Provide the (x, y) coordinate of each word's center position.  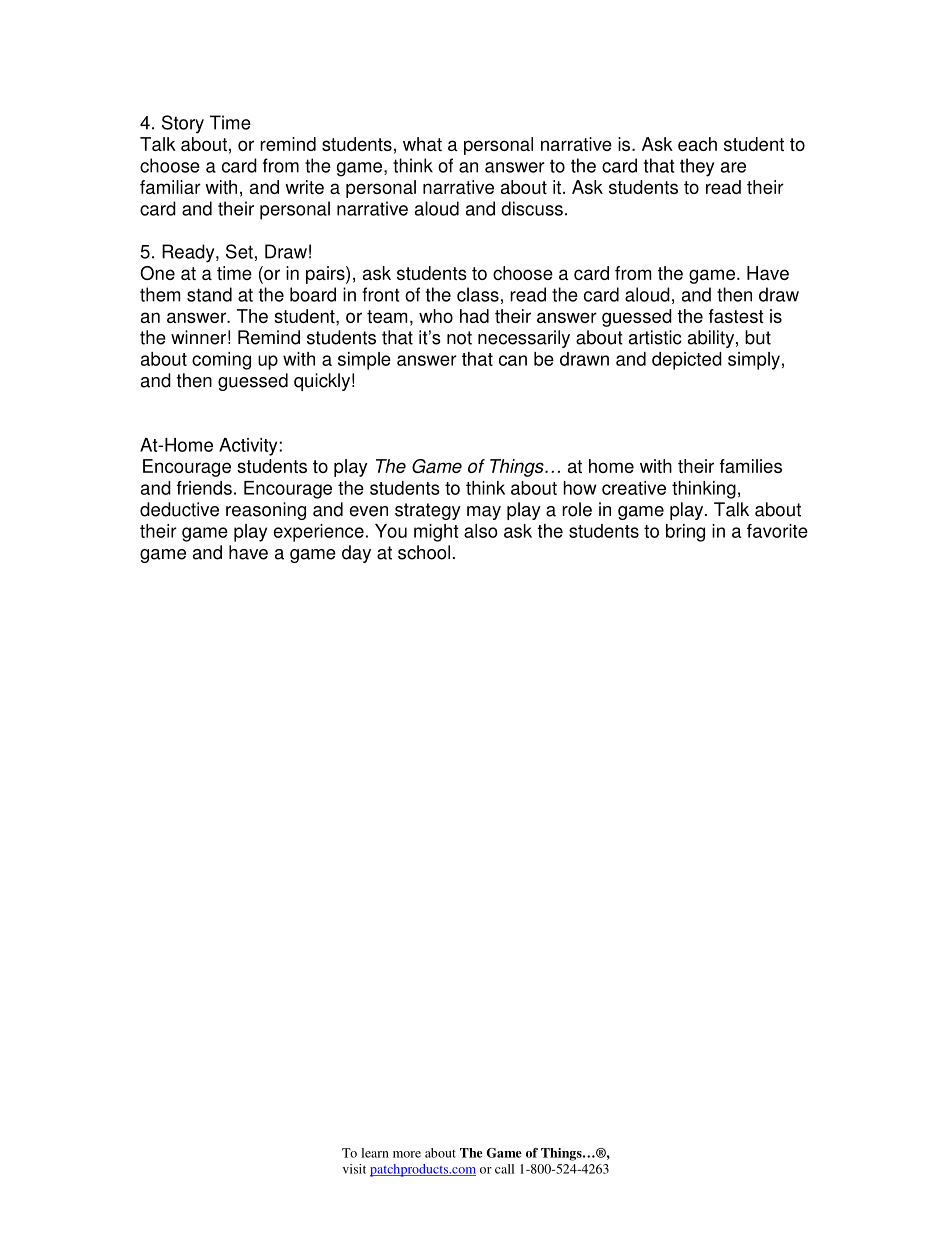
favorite (777, 531)
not (459, 338)
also (481, 531)
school (424, 552)
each (697, 144)
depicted (687, 361)
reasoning (266, 511)
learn (375, 1153)
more (407, 1154)
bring (685, 533)
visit (354, 1169)
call (504, 1169)
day (356, 554)
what (422, 144)
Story (183, 124)
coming (221, 361)
